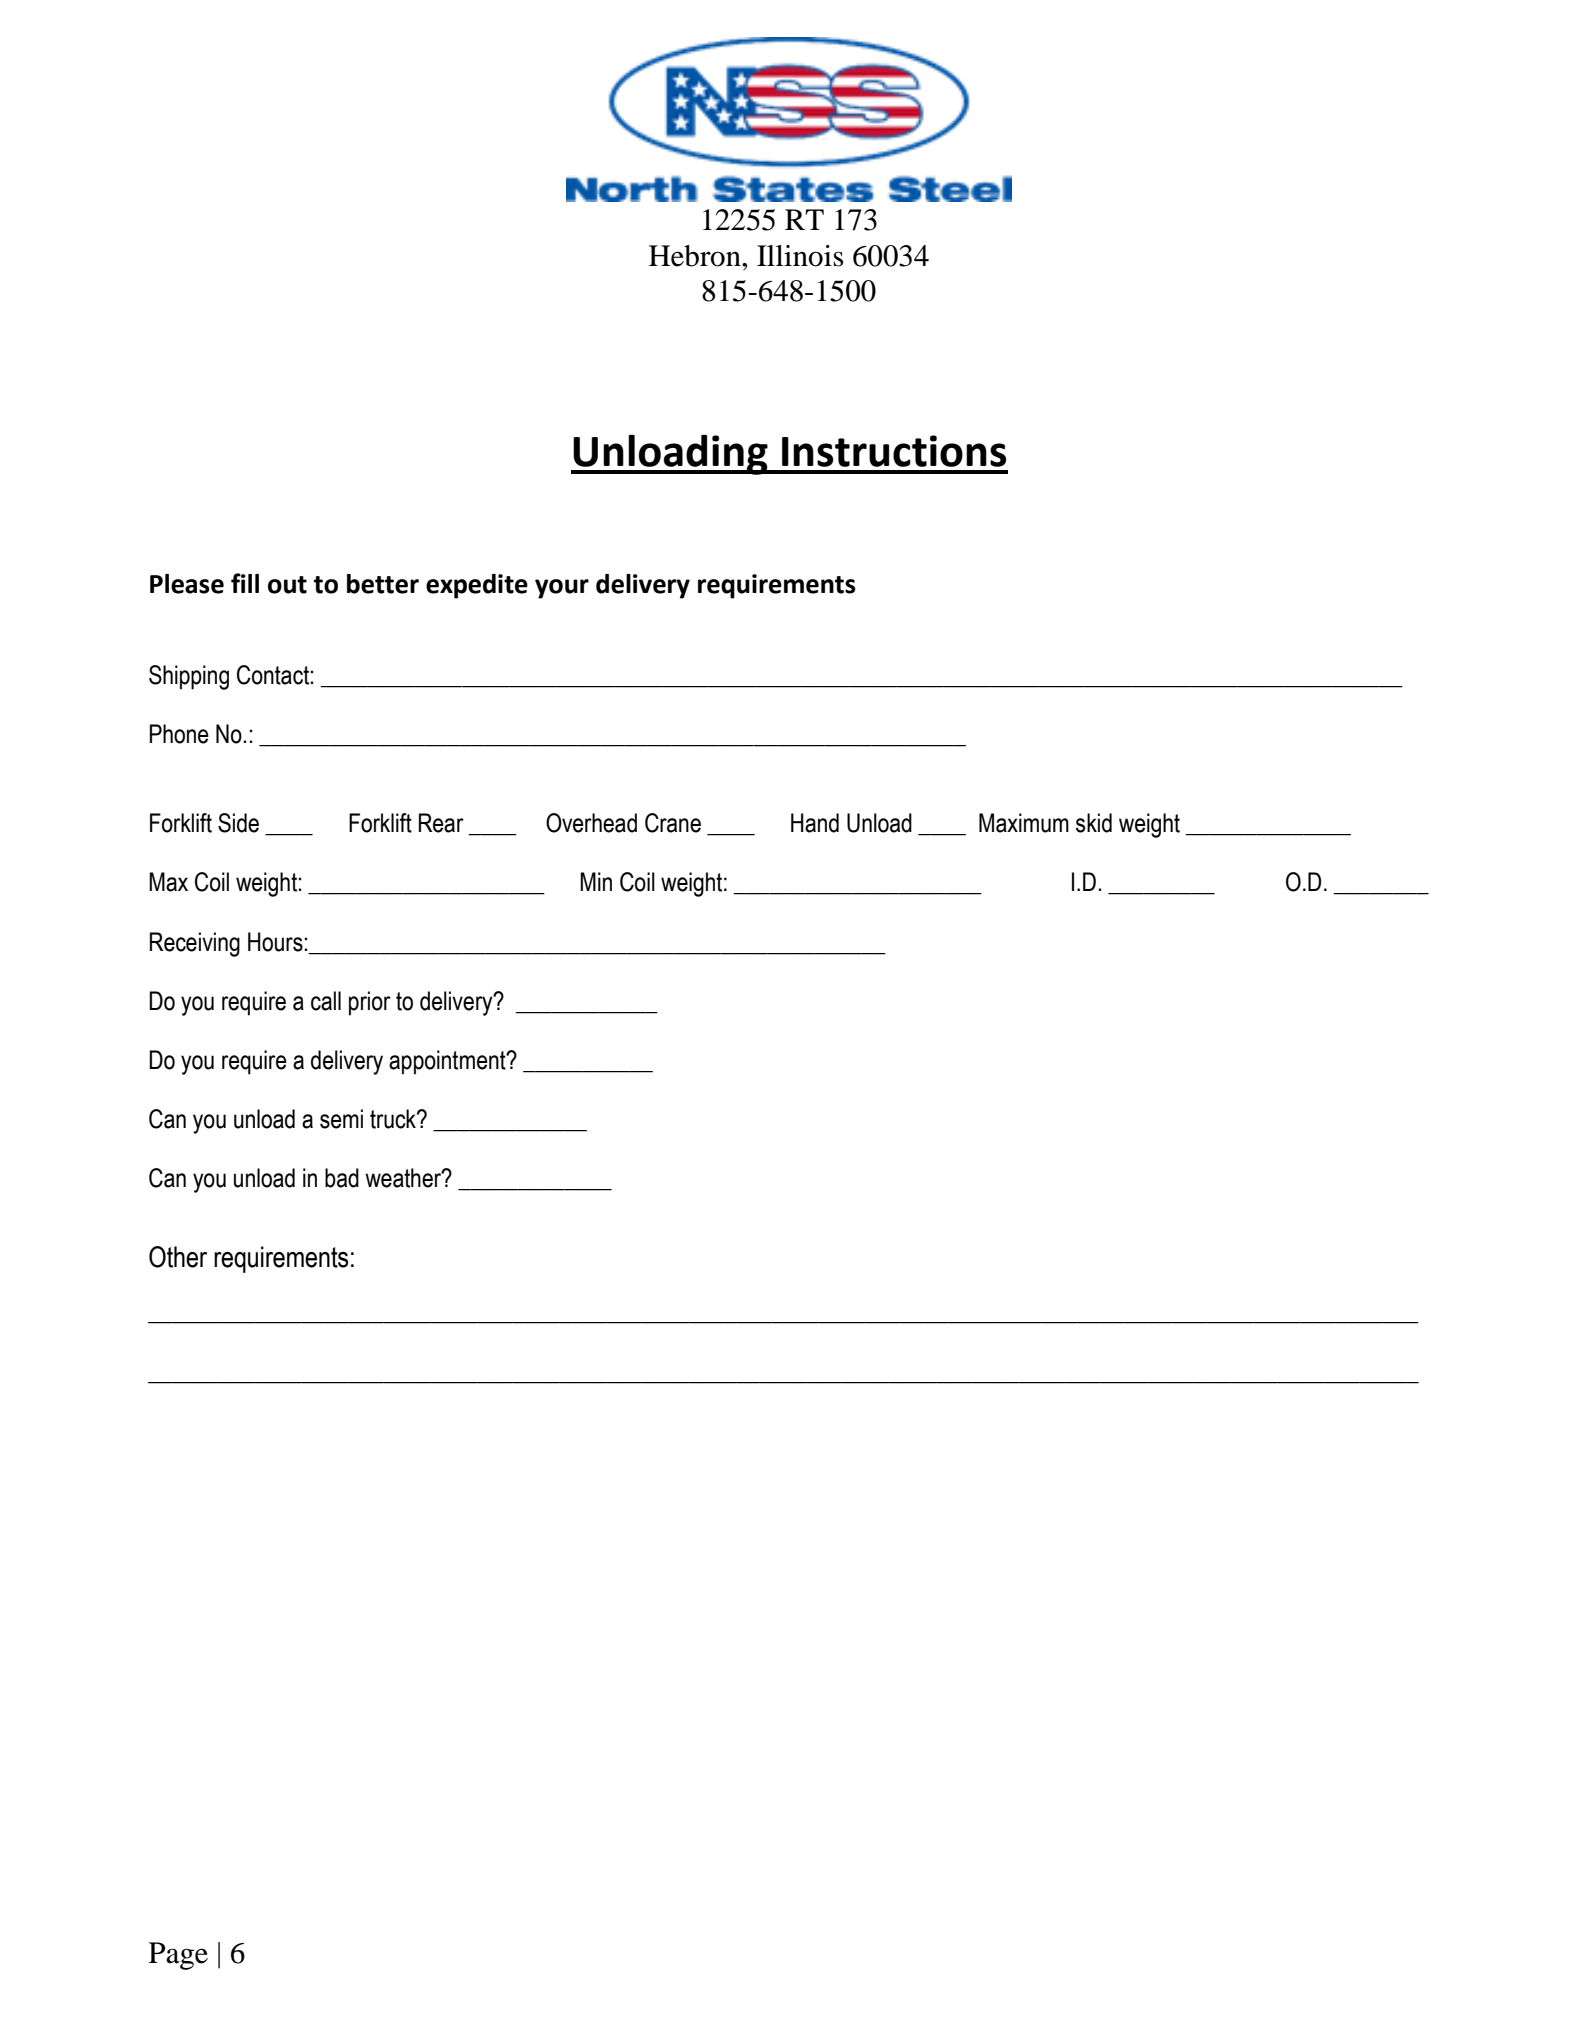 The height and width of the document is (2042, 1578). What do you see at coordinates (342, 1178) in the document?
I see `bad` at bounding box center [342, 1178].
